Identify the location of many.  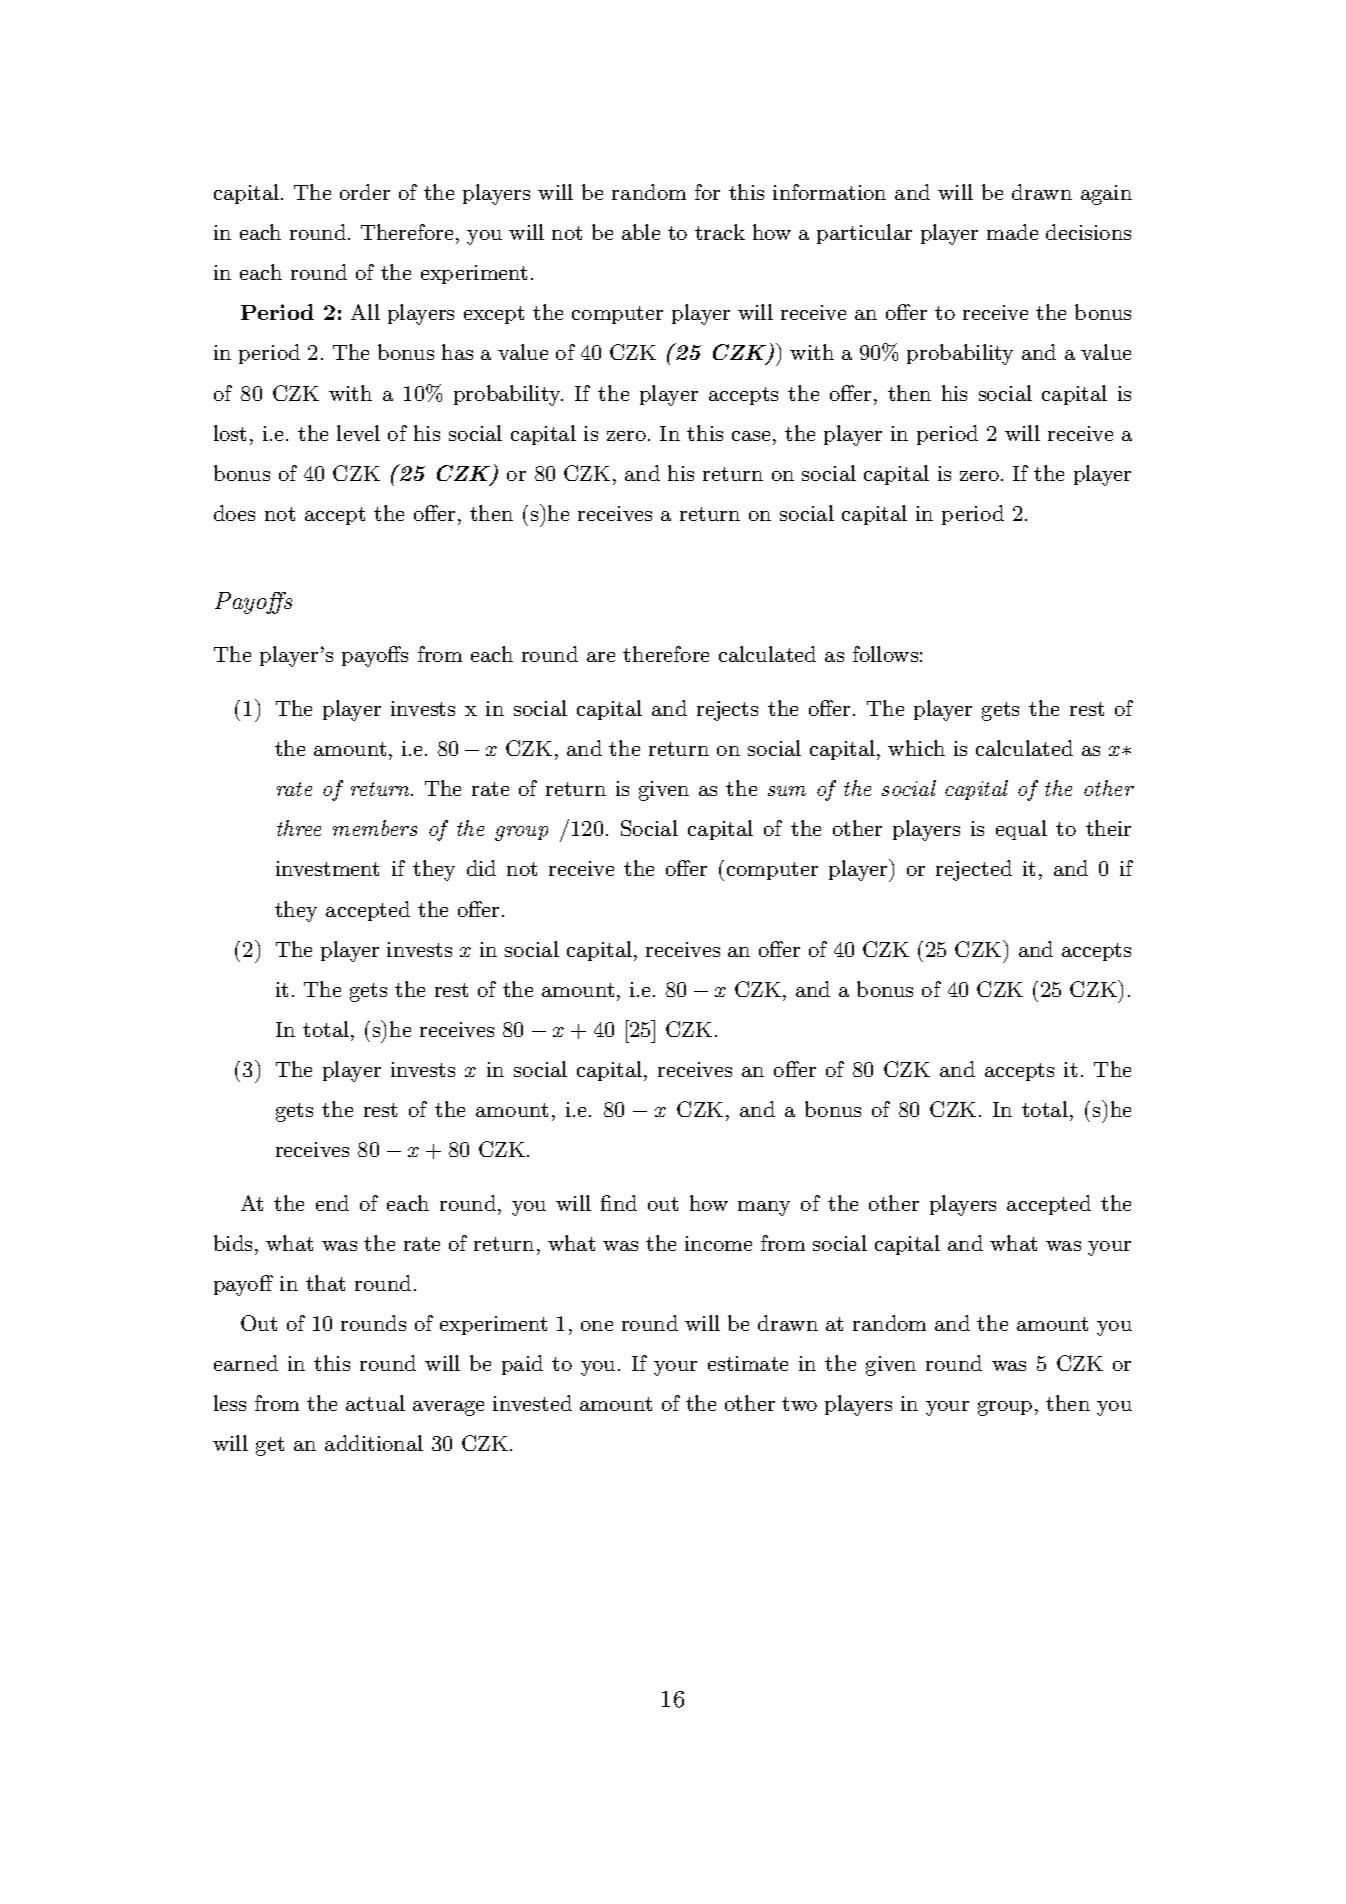
(764, 1208).
